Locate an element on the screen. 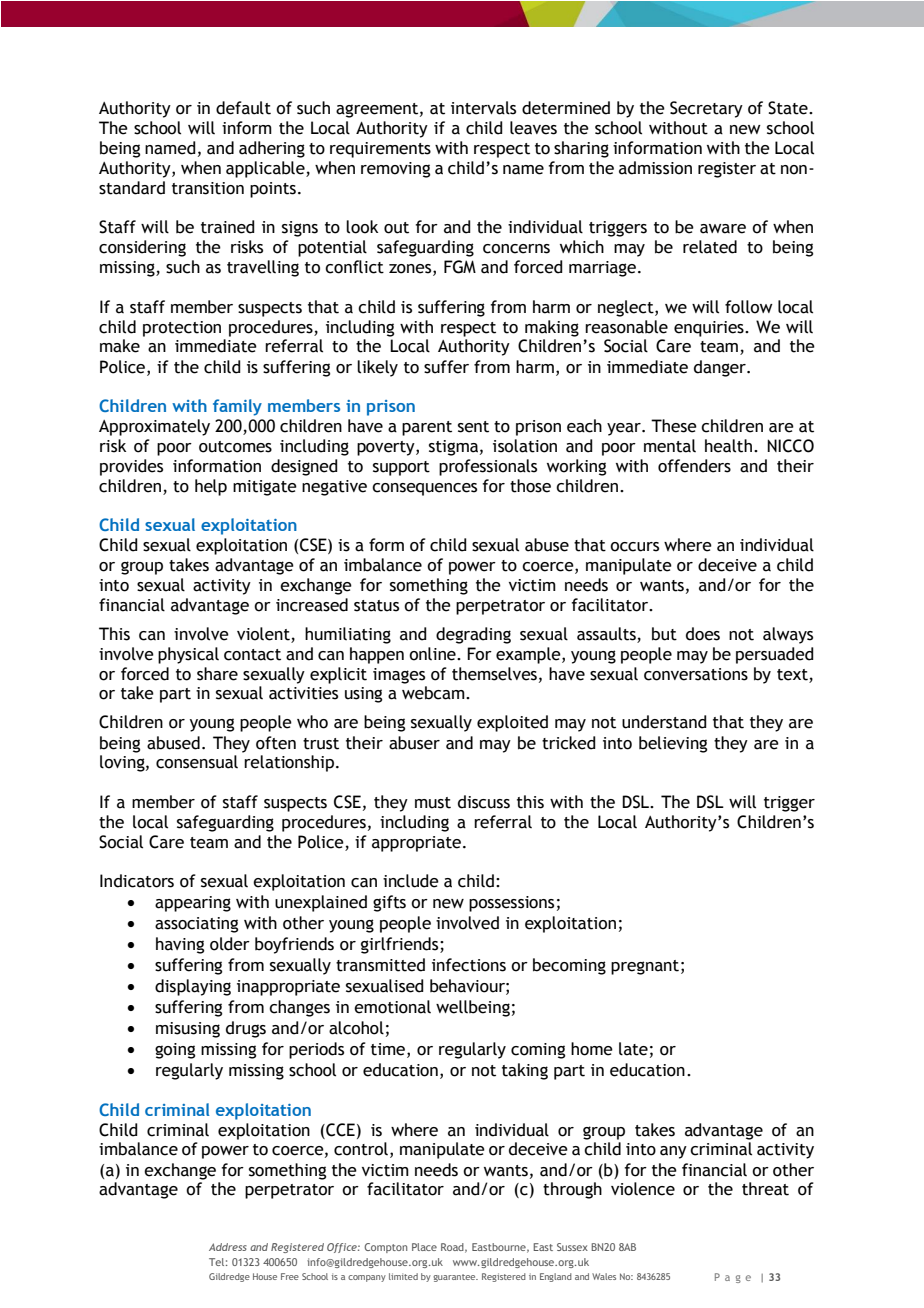 Image resolution: width=924 pixels, height=1308 pixels. danger is located at coordinates (721, 368).
